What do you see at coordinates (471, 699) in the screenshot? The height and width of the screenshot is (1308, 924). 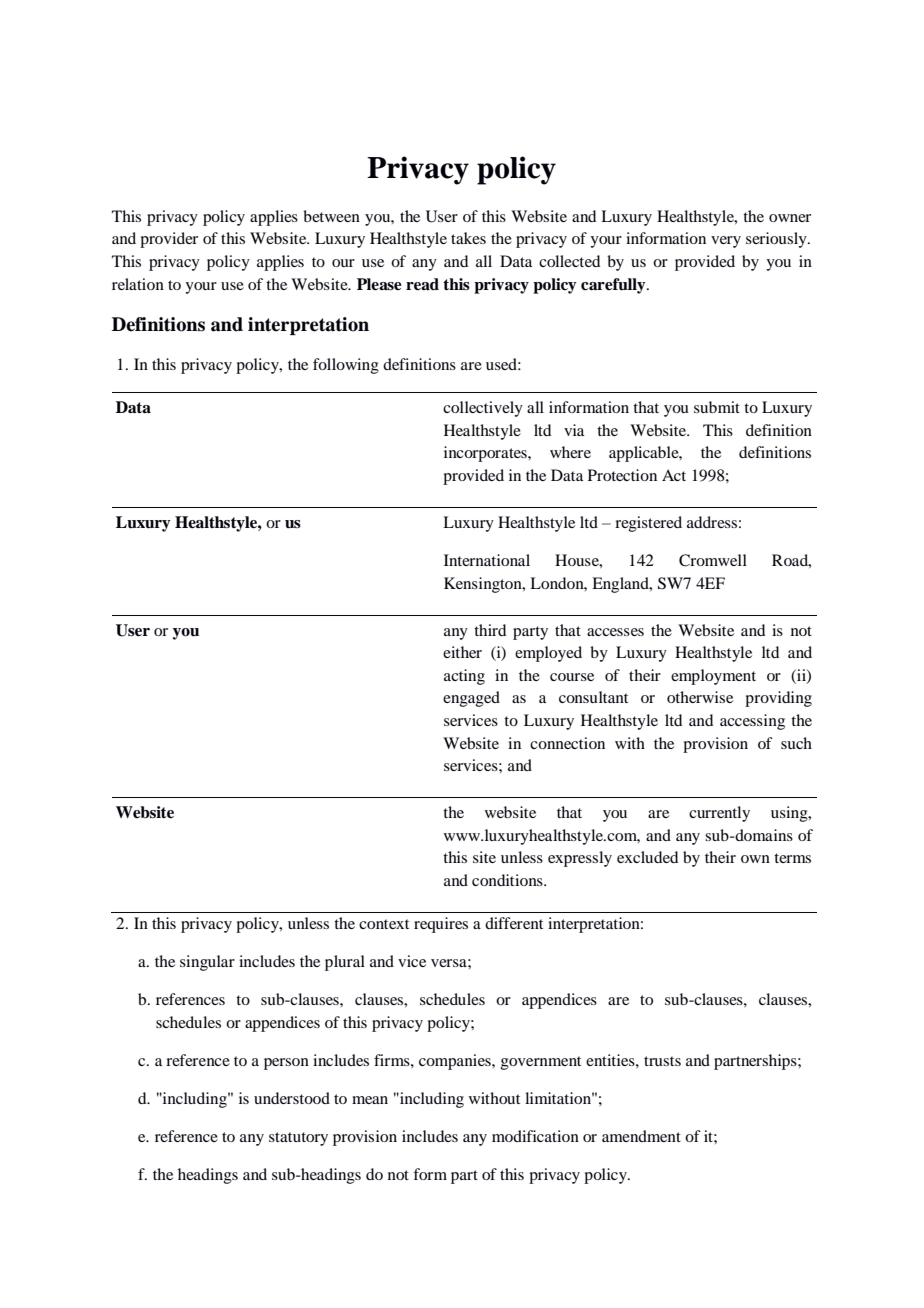 I see `engaged` at bounding box center [471, 699].
